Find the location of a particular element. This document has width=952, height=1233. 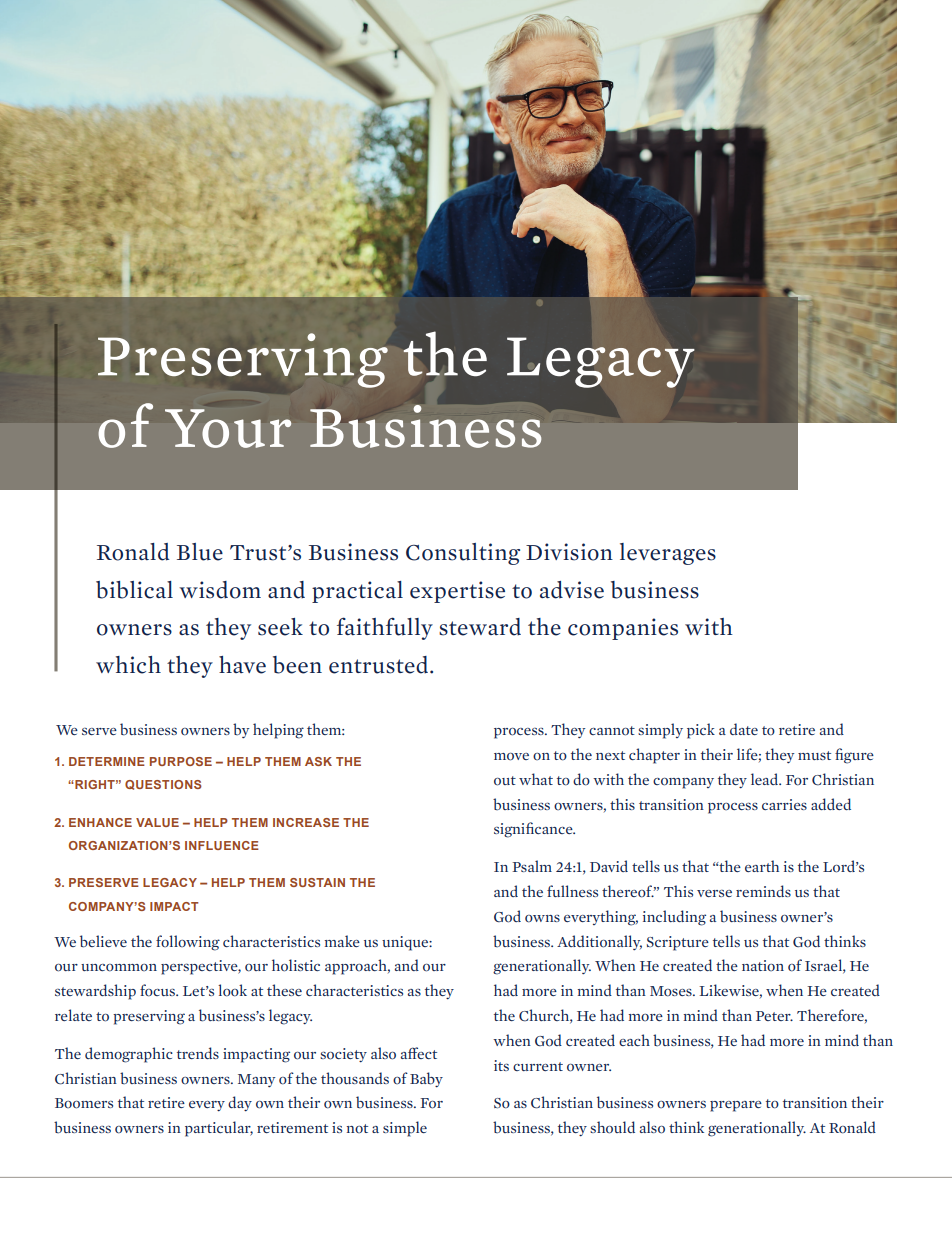

expertise is located at coordinates (457, 592).
